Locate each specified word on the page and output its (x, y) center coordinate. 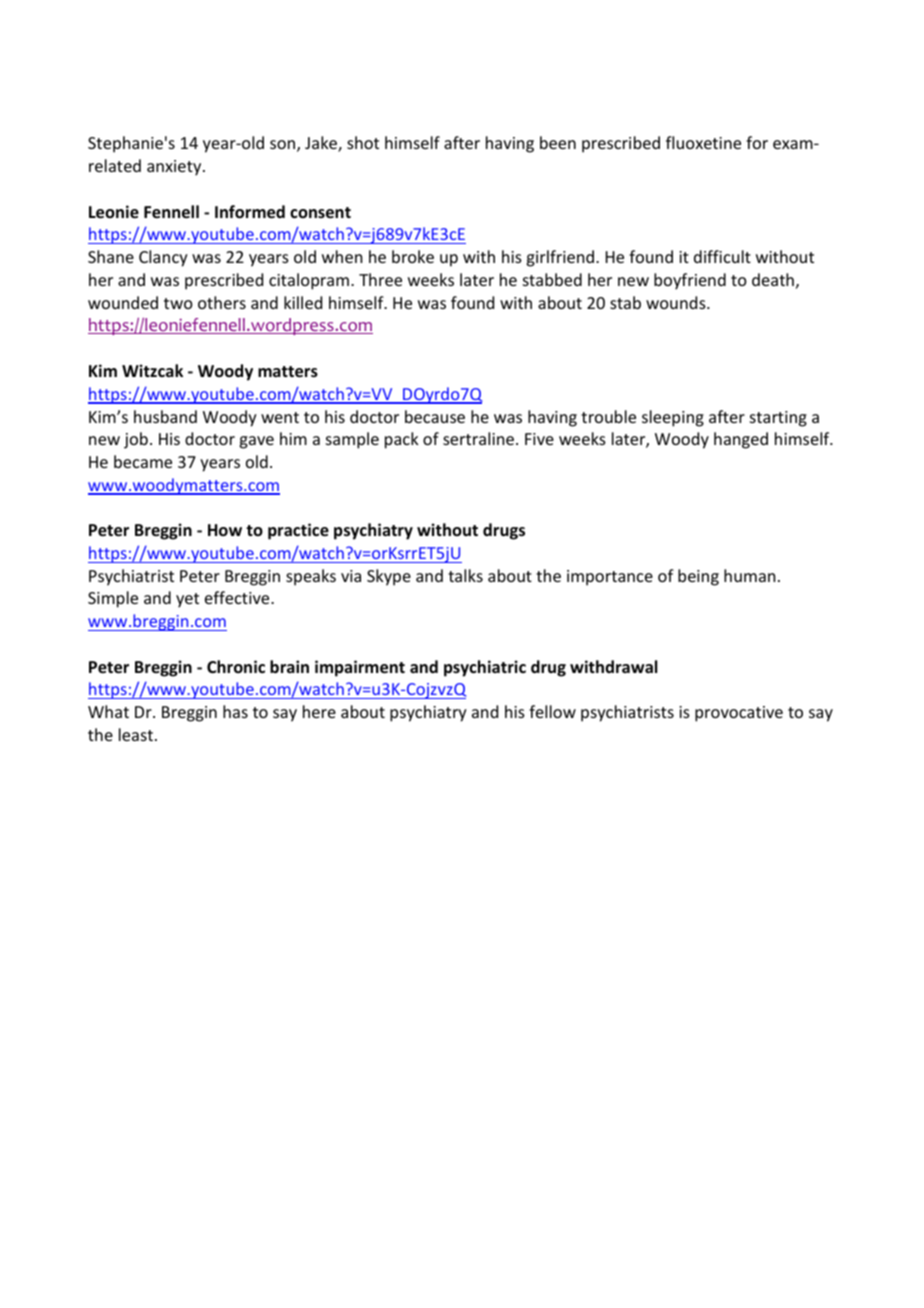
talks (465, 575)
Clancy (163, 258)
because (435, 416)
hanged (741, 440)
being (698, 577)
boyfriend (690, 281)
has (235, 711)
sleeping (673, 418)
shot (363, 142)
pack (402, 440)
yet (187, 600)
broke (413, 256)
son (284, 146)
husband (165, 416)
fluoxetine (703, 142)
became (143, 461)
